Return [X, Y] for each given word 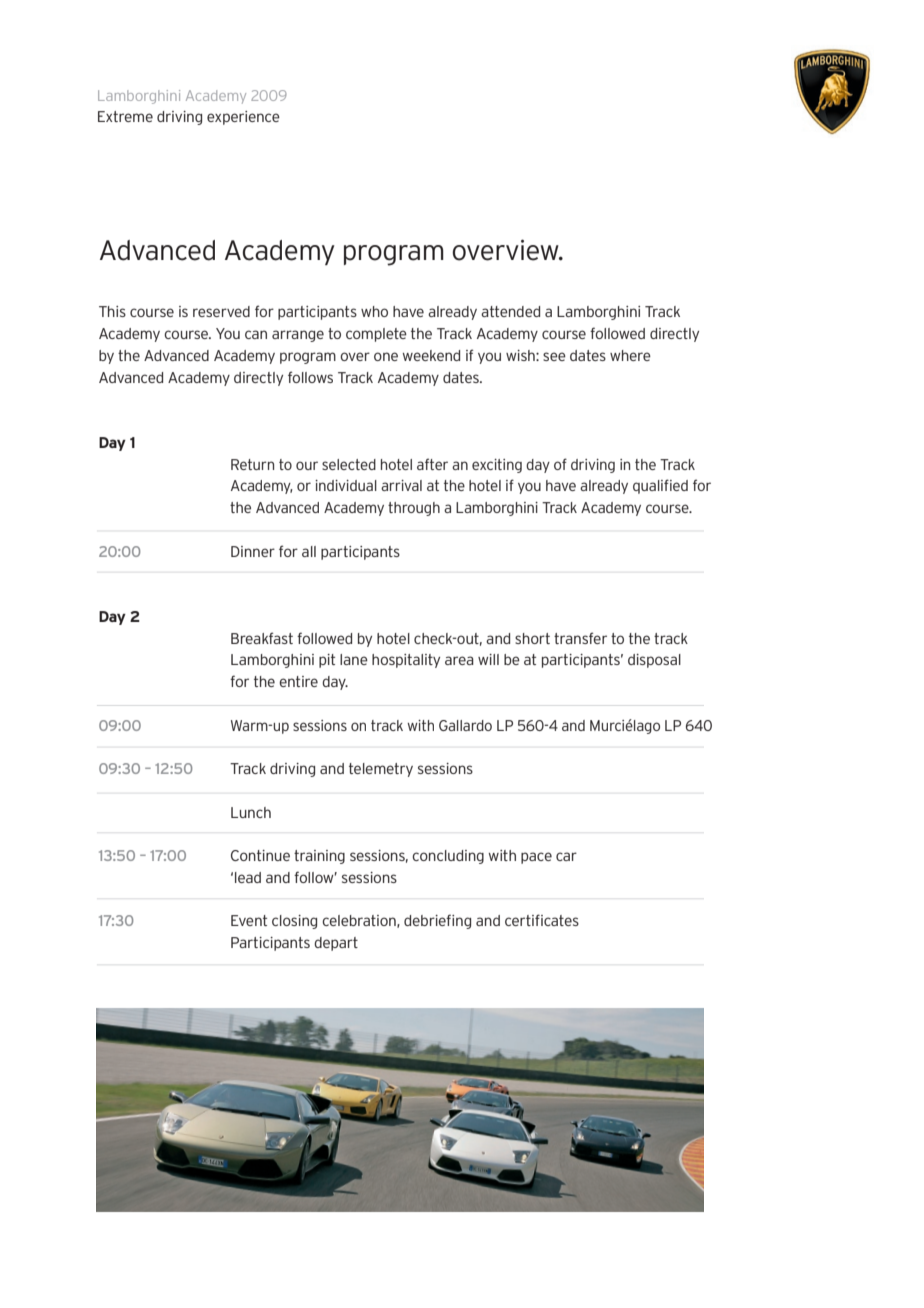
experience [243, 118]
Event [249, 920]
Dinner [253, 551]
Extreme [125, 116]
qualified [660, 486]
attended [510, 311]
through [414, 509]
